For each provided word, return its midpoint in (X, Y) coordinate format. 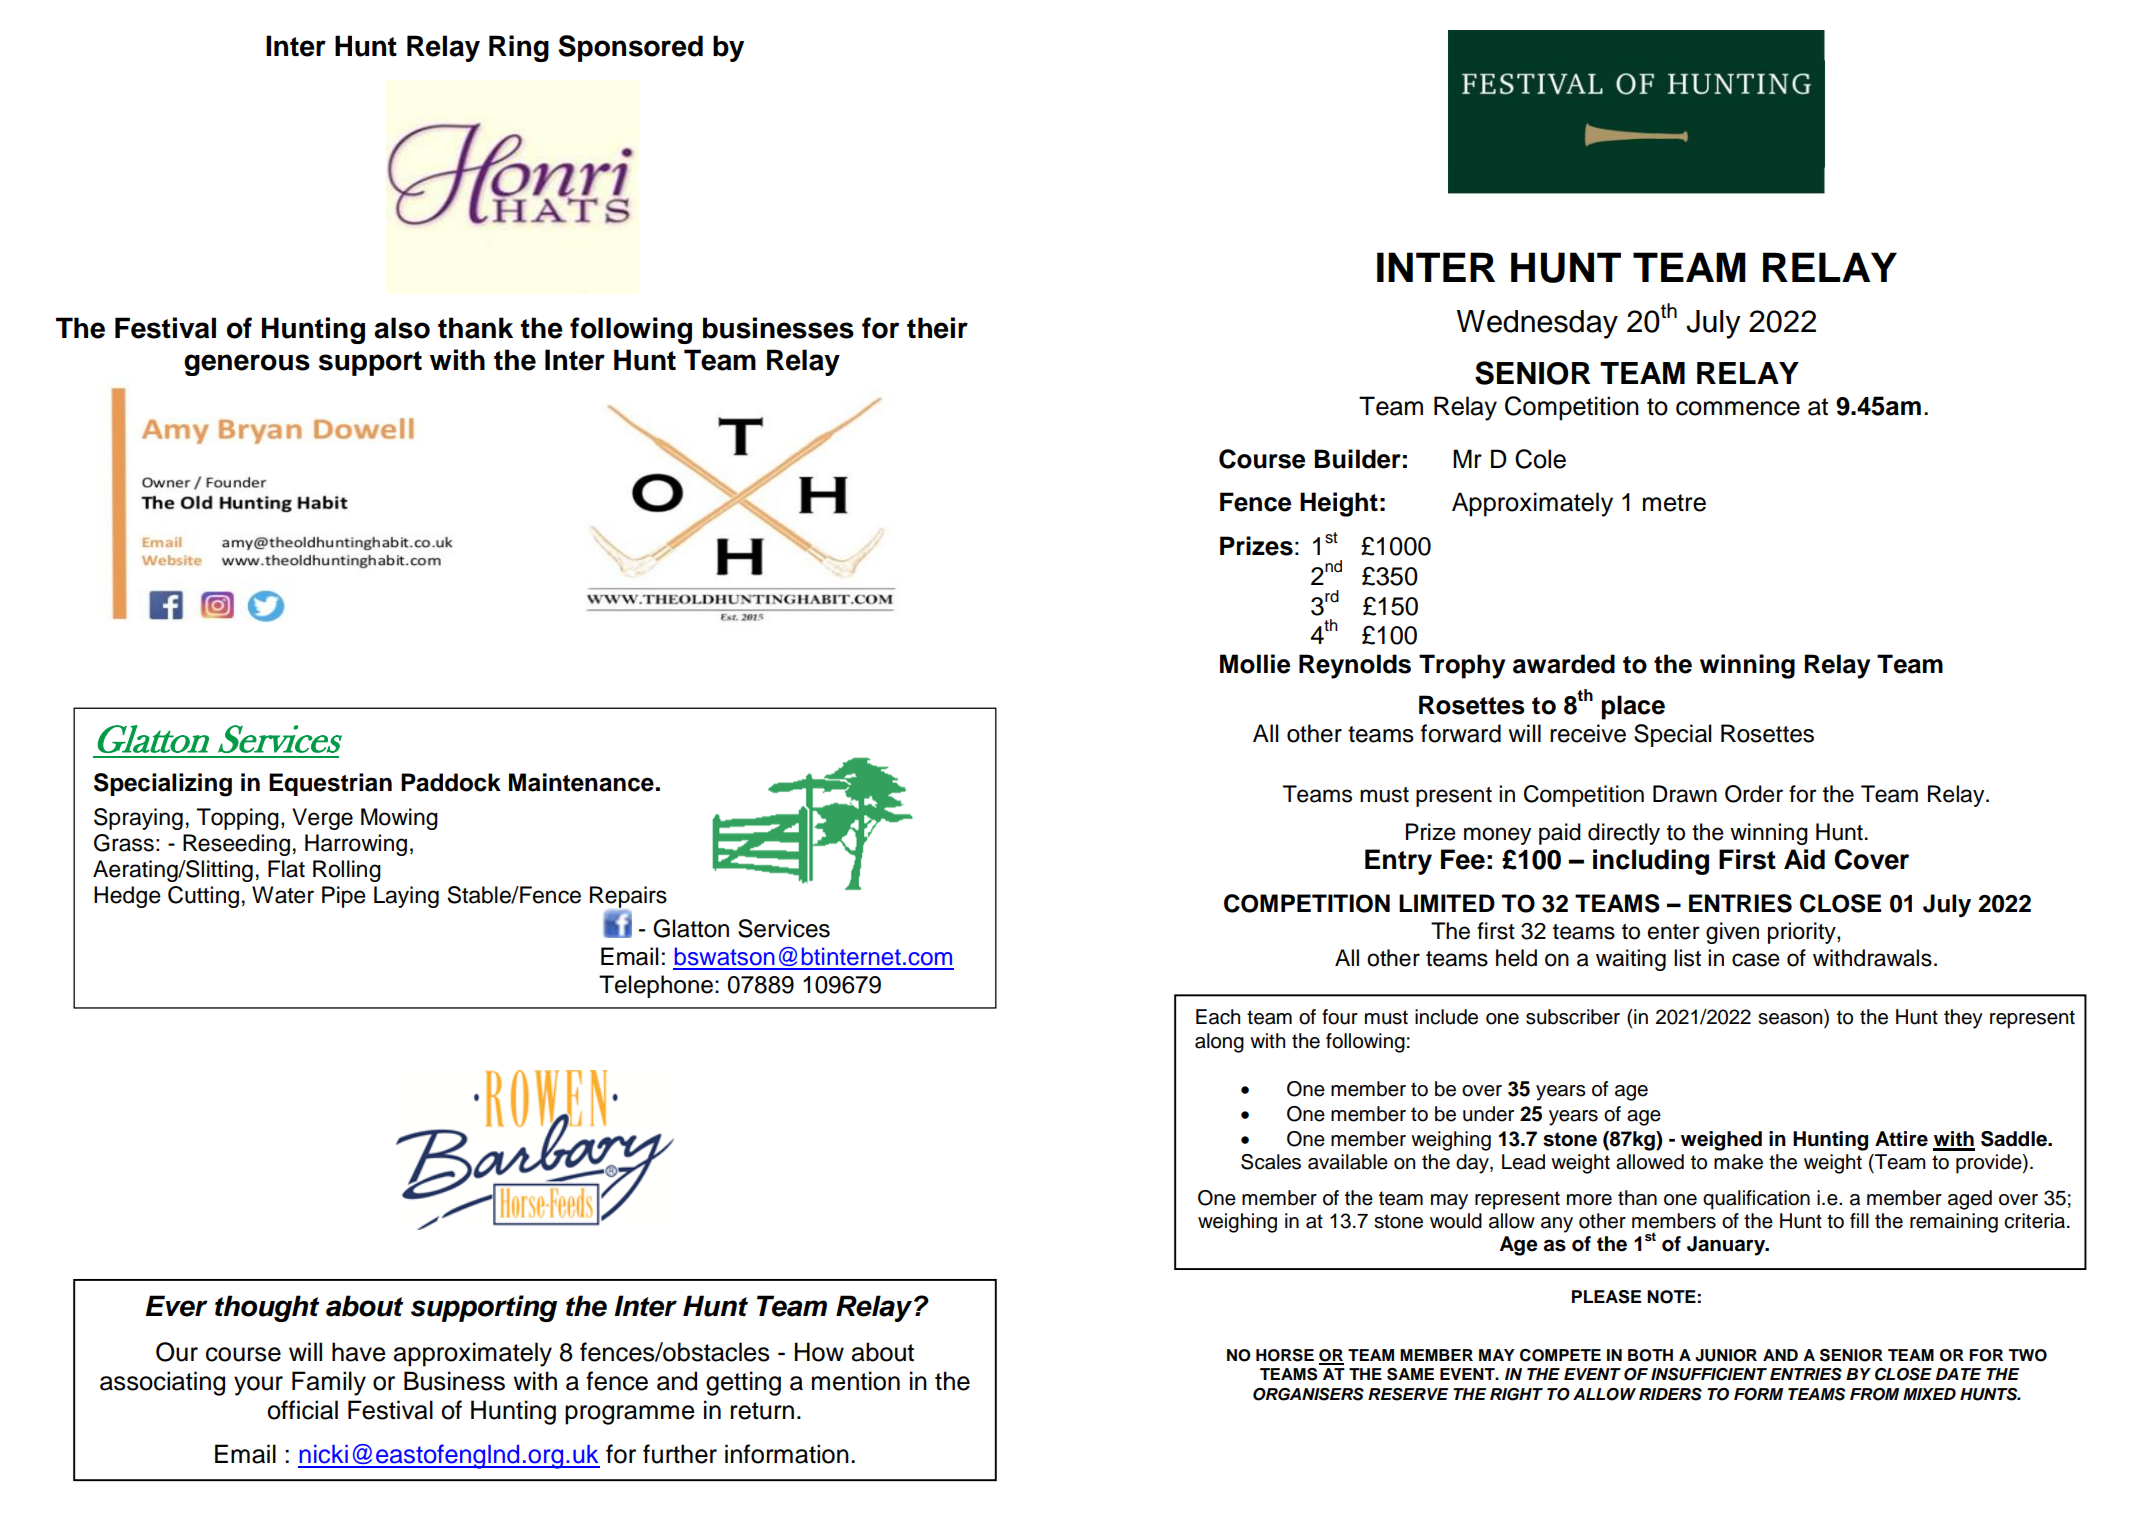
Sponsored (631, 48)
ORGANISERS (1308, 1394)
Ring (519, 48)
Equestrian (330, 784)
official (302, 1410)
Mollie (1255, 664)
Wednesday (1537, 324)
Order (1754, 794)
